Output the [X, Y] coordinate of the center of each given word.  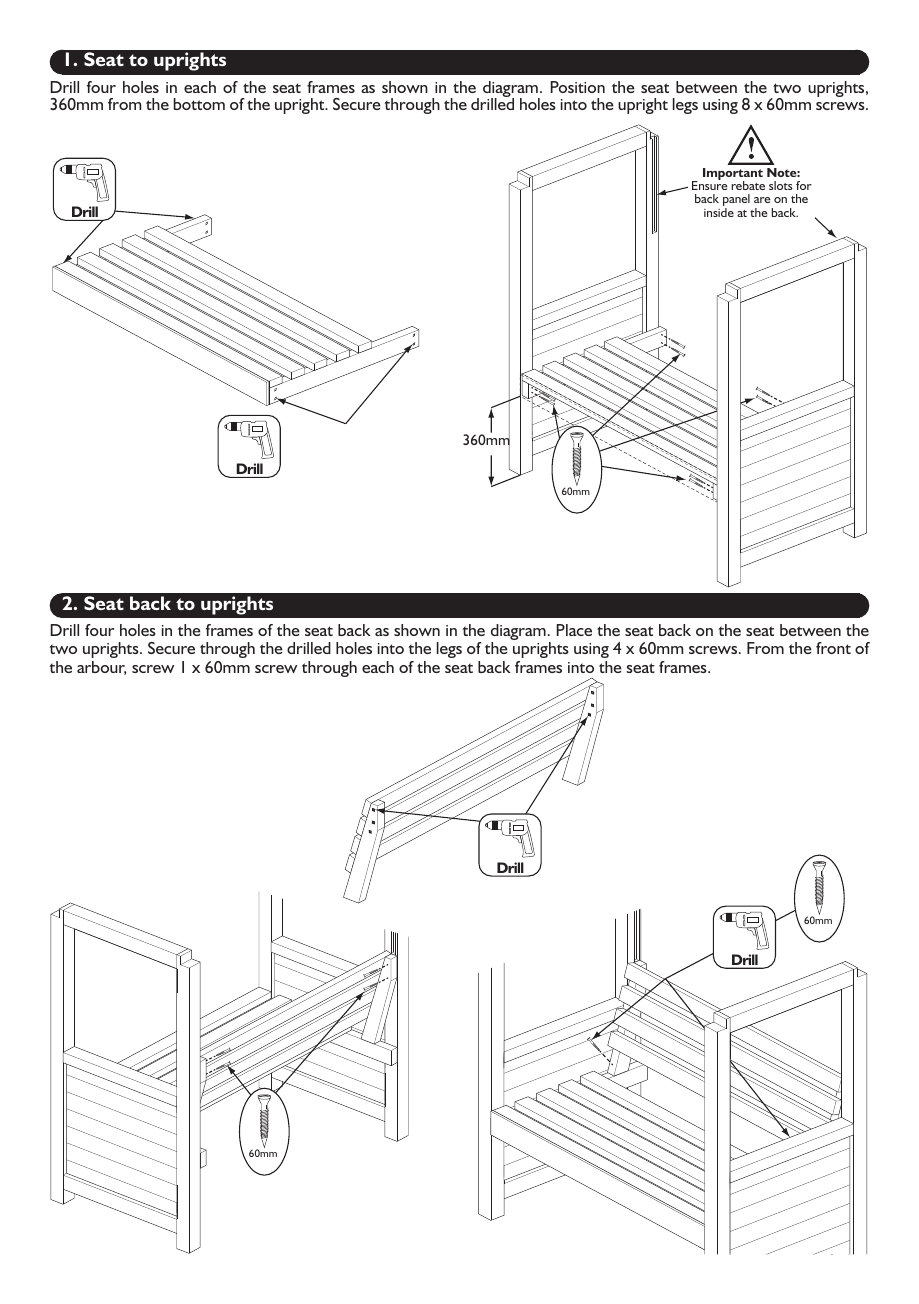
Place [574, 630]
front [833, 648]
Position [578, 87]
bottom [199, 104]
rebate [748, 185]
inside [719, 212]
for [804, 185]
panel [736, 201]
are [762, 200]
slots [781, 185]
